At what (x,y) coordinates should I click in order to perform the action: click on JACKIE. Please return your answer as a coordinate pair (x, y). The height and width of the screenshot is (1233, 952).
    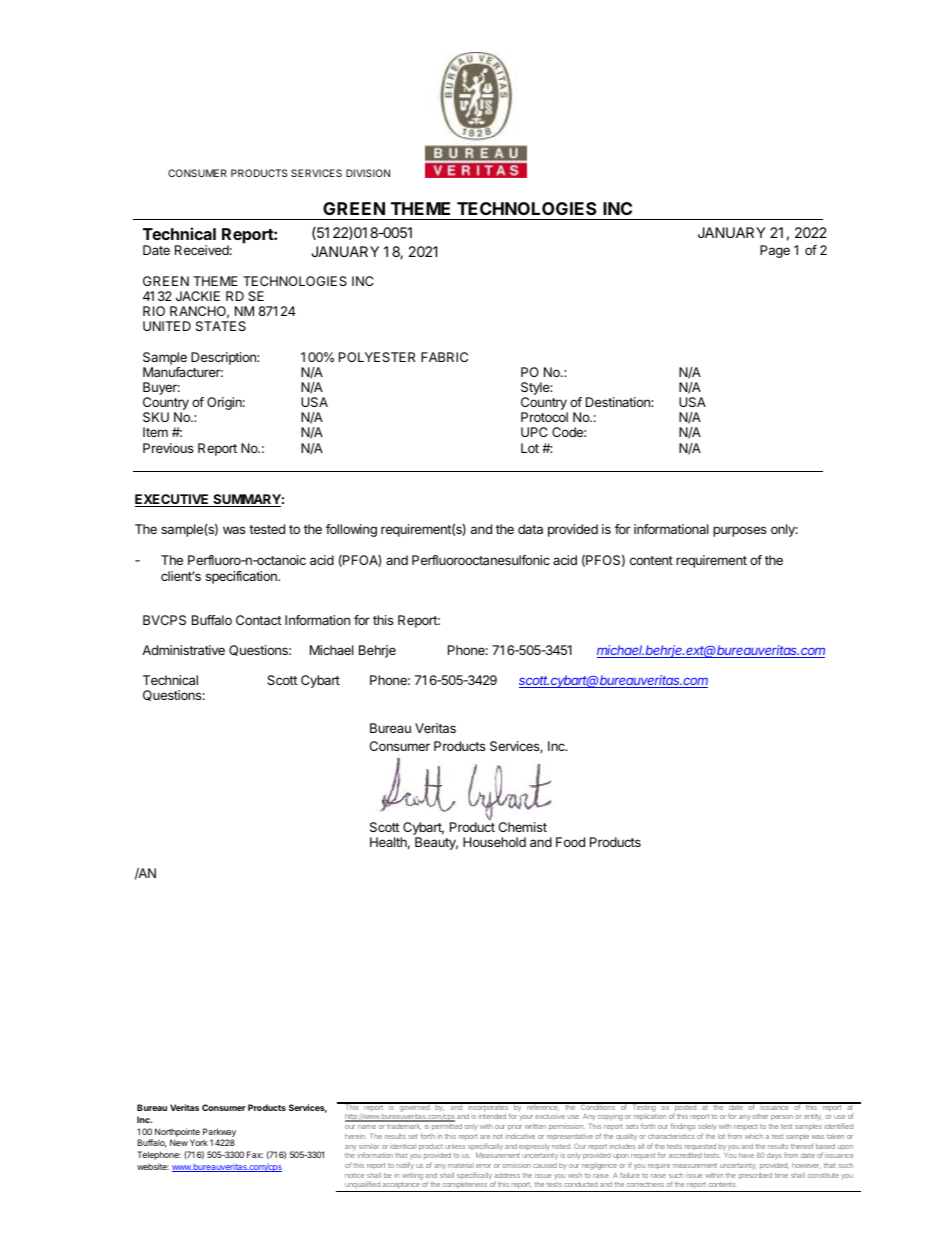
    Looking at the image, I should click on (198, 296).
